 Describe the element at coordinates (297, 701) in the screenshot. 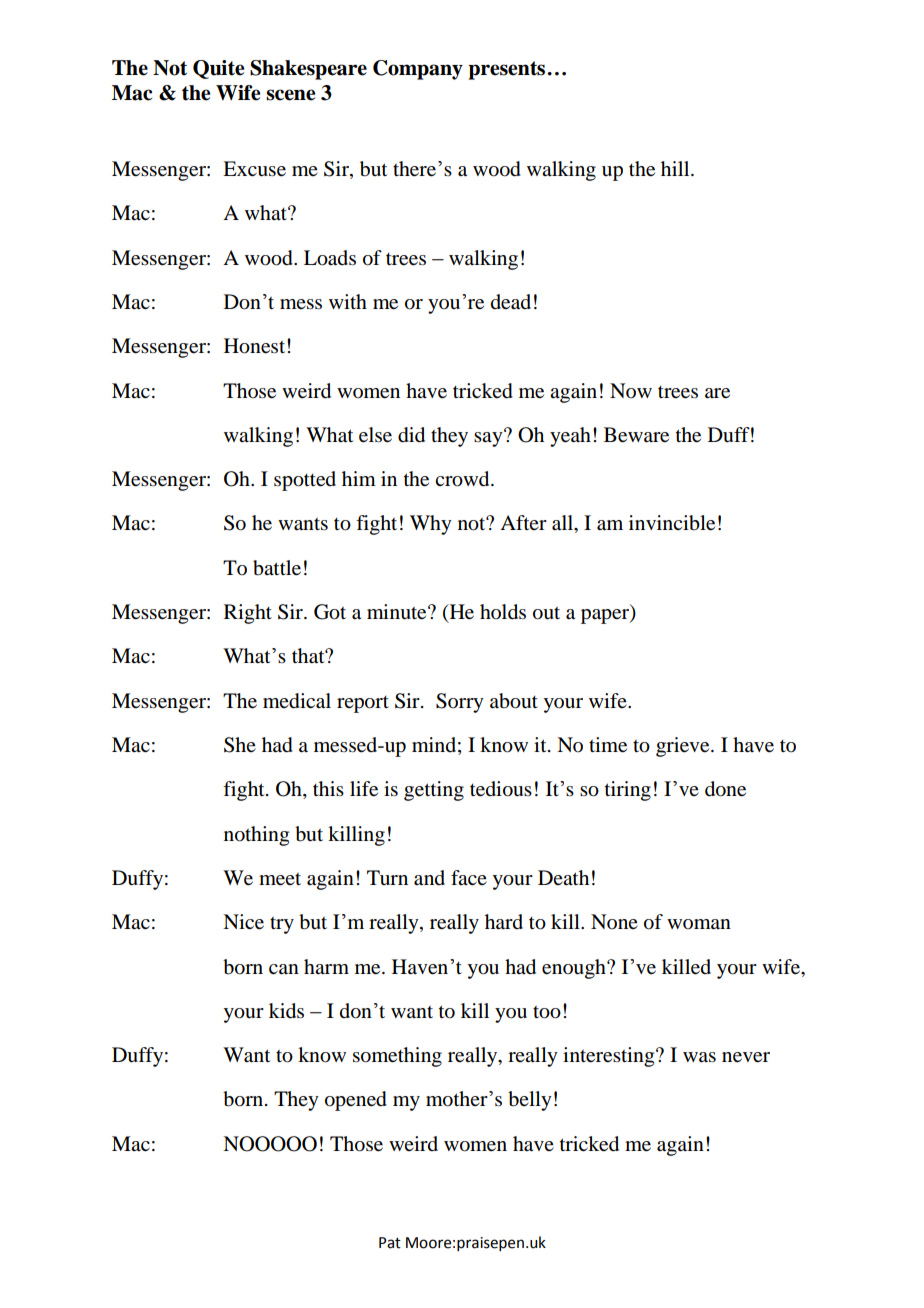

I see `medical` at that location.
